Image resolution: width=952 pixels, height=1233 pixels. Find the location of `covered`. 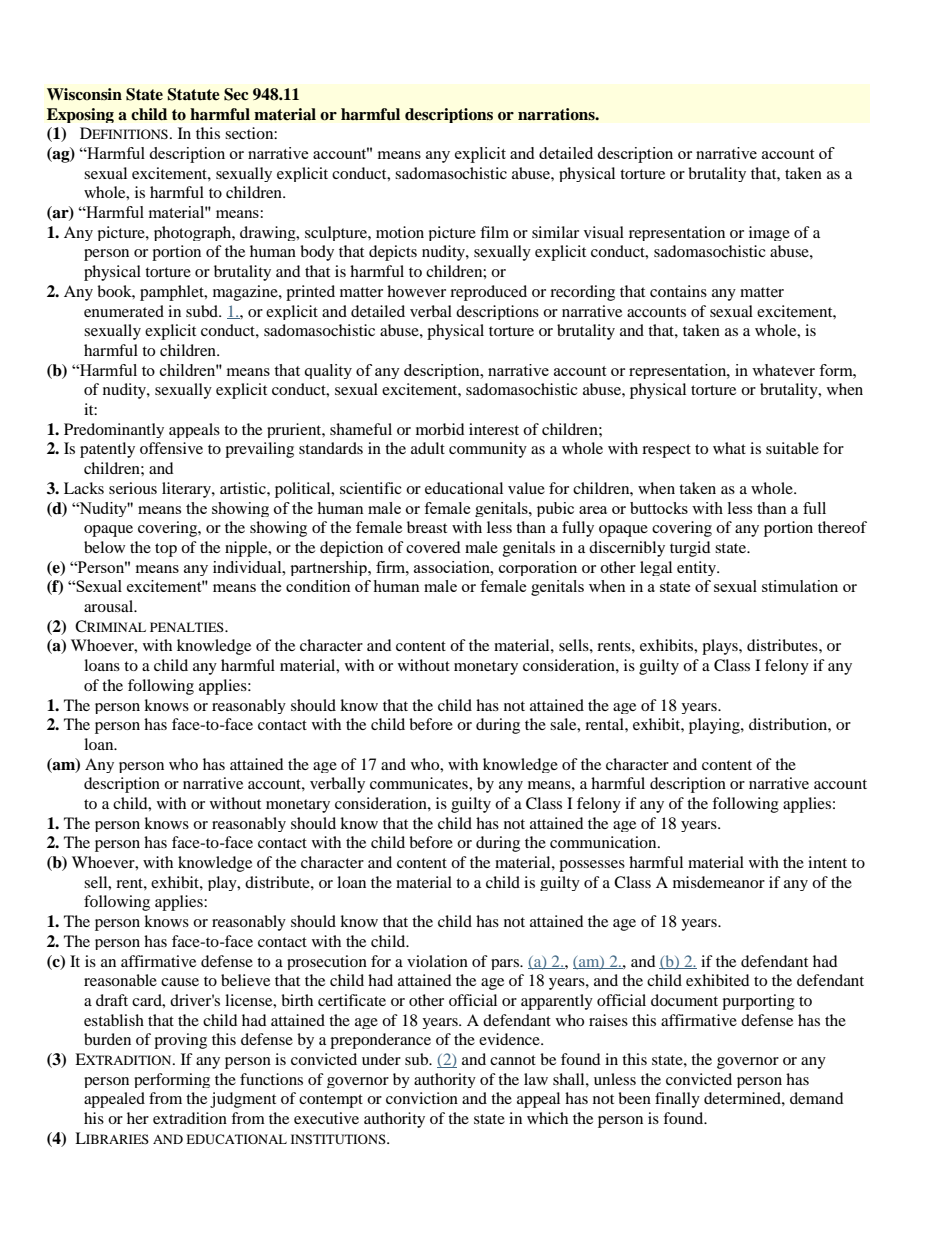

covered is located at coordinates (433, 547).
